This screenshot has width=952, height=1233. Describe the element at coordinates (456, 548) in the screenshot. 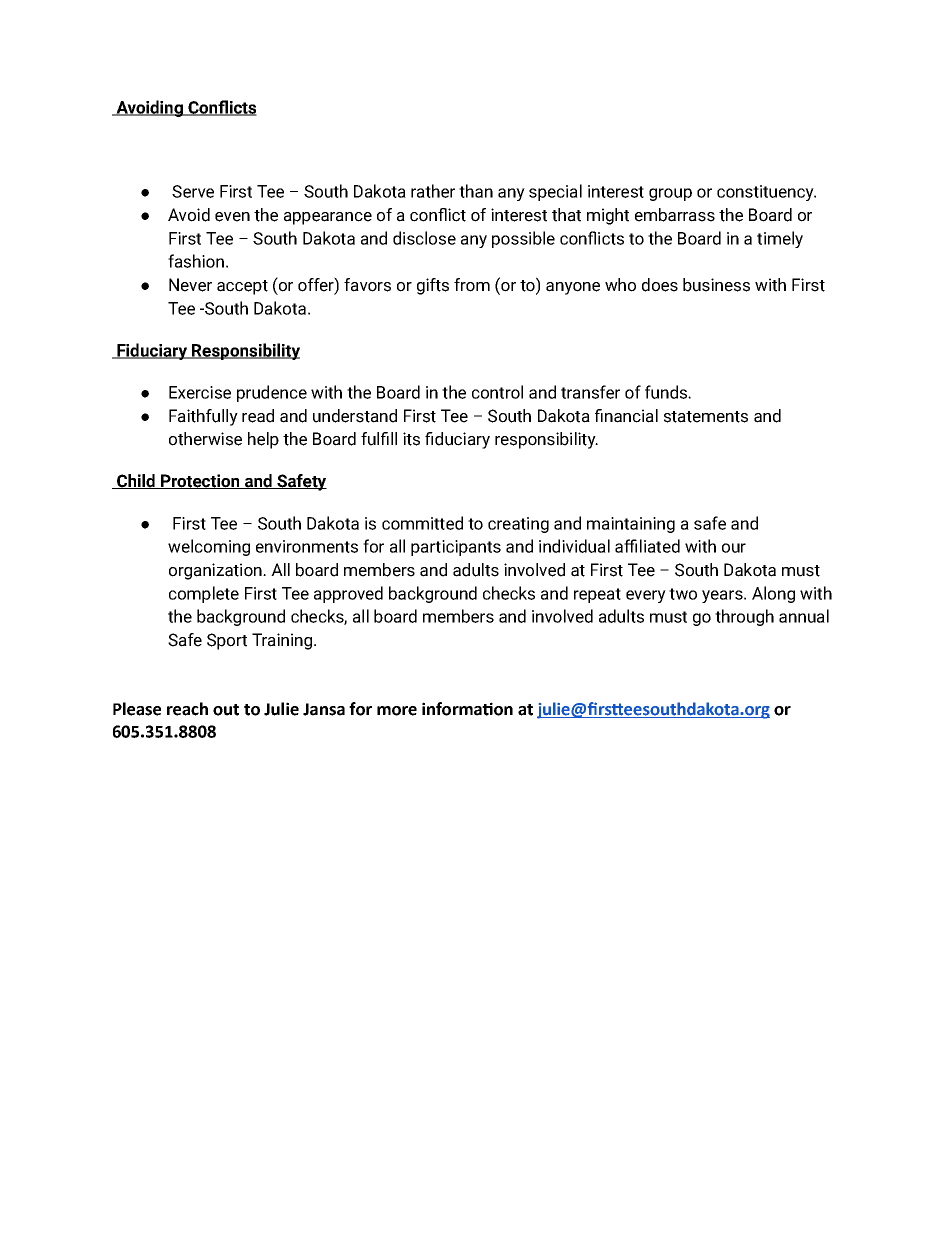

I see `participants` at that location.
